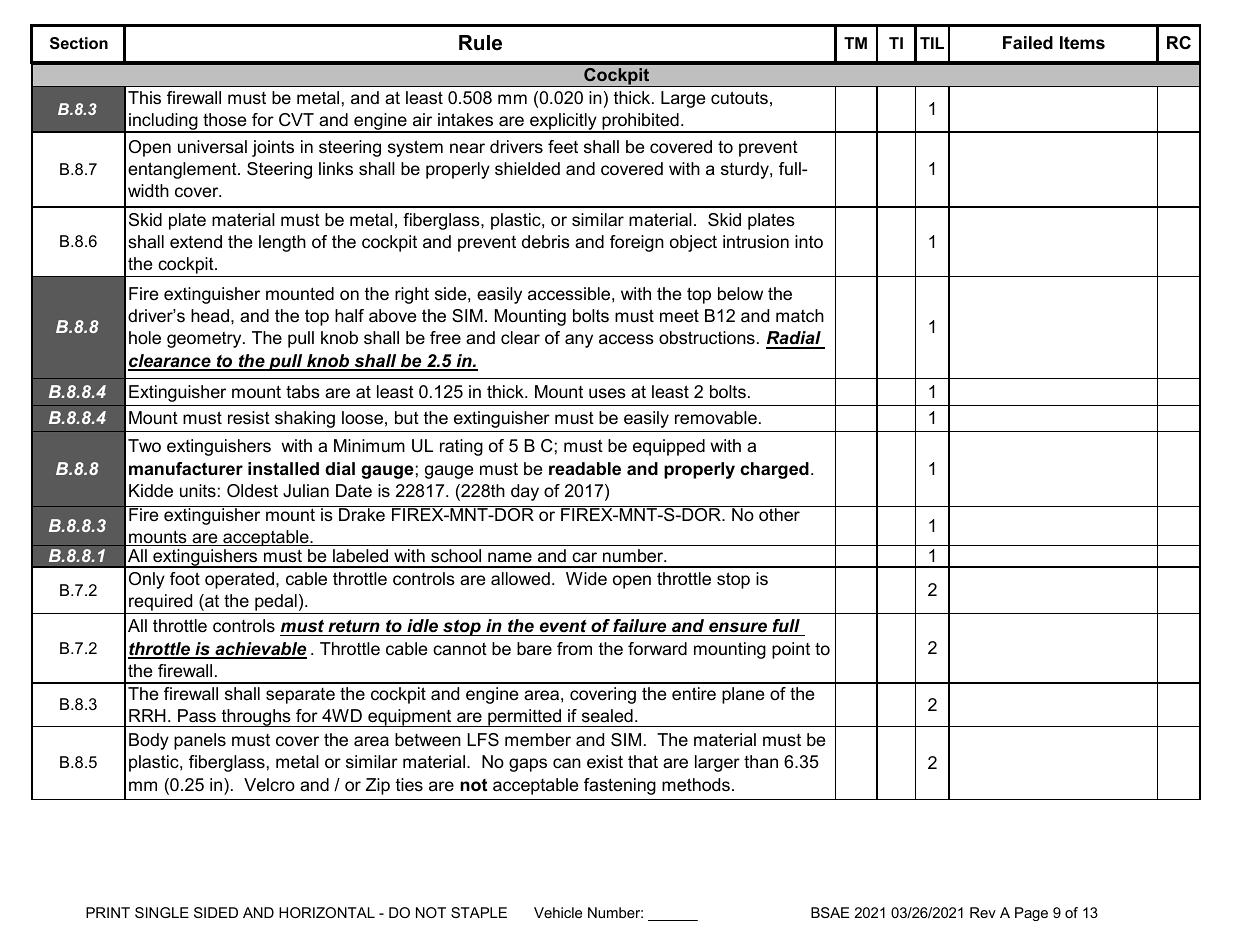 The image size is (1233, 952). Describe the element at coordinates (1031, 914) in the screenshot. I see `Page` at that location.
